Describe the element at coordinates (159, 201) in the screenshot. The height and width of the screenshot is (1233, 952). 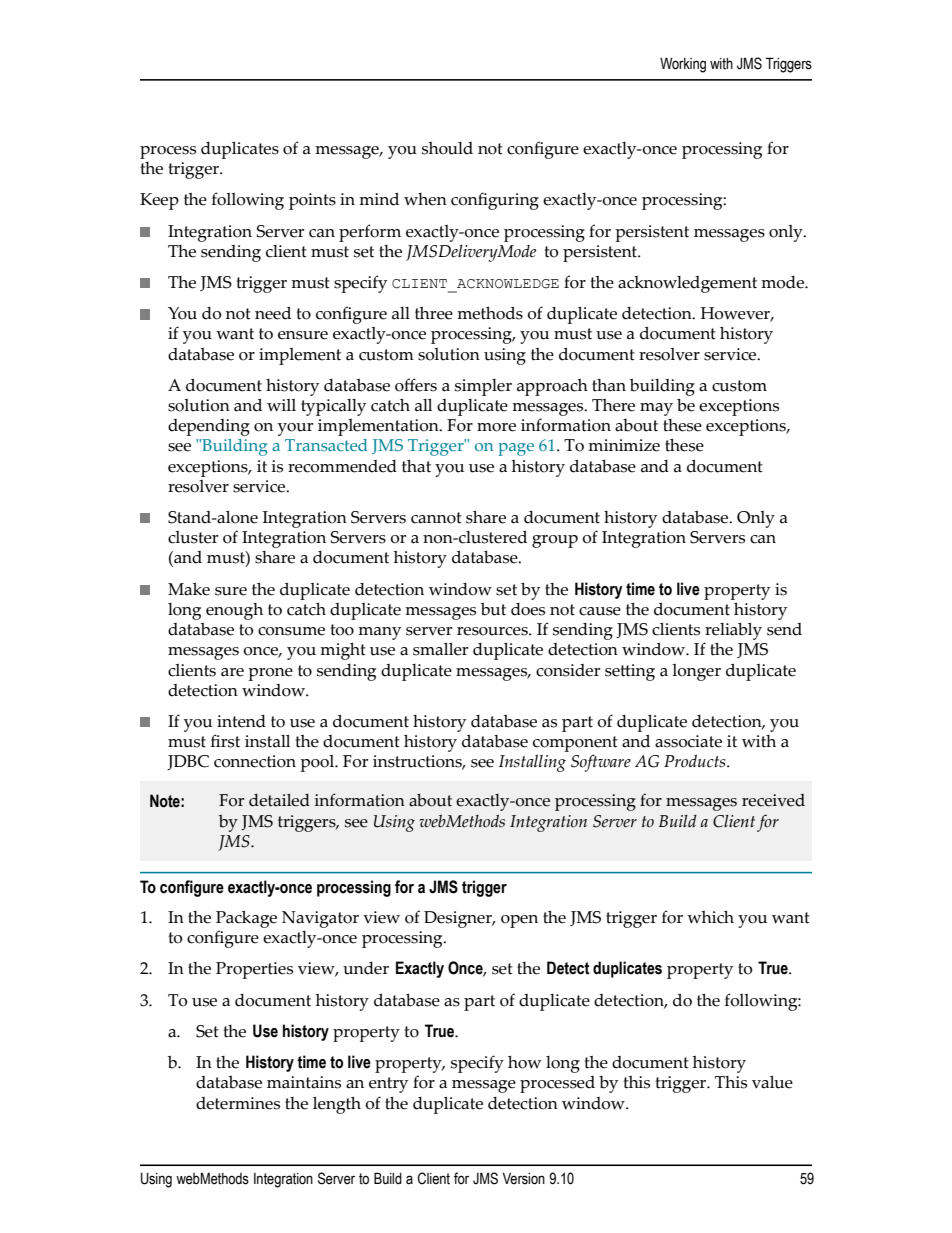
I see `Keep` at that location.
